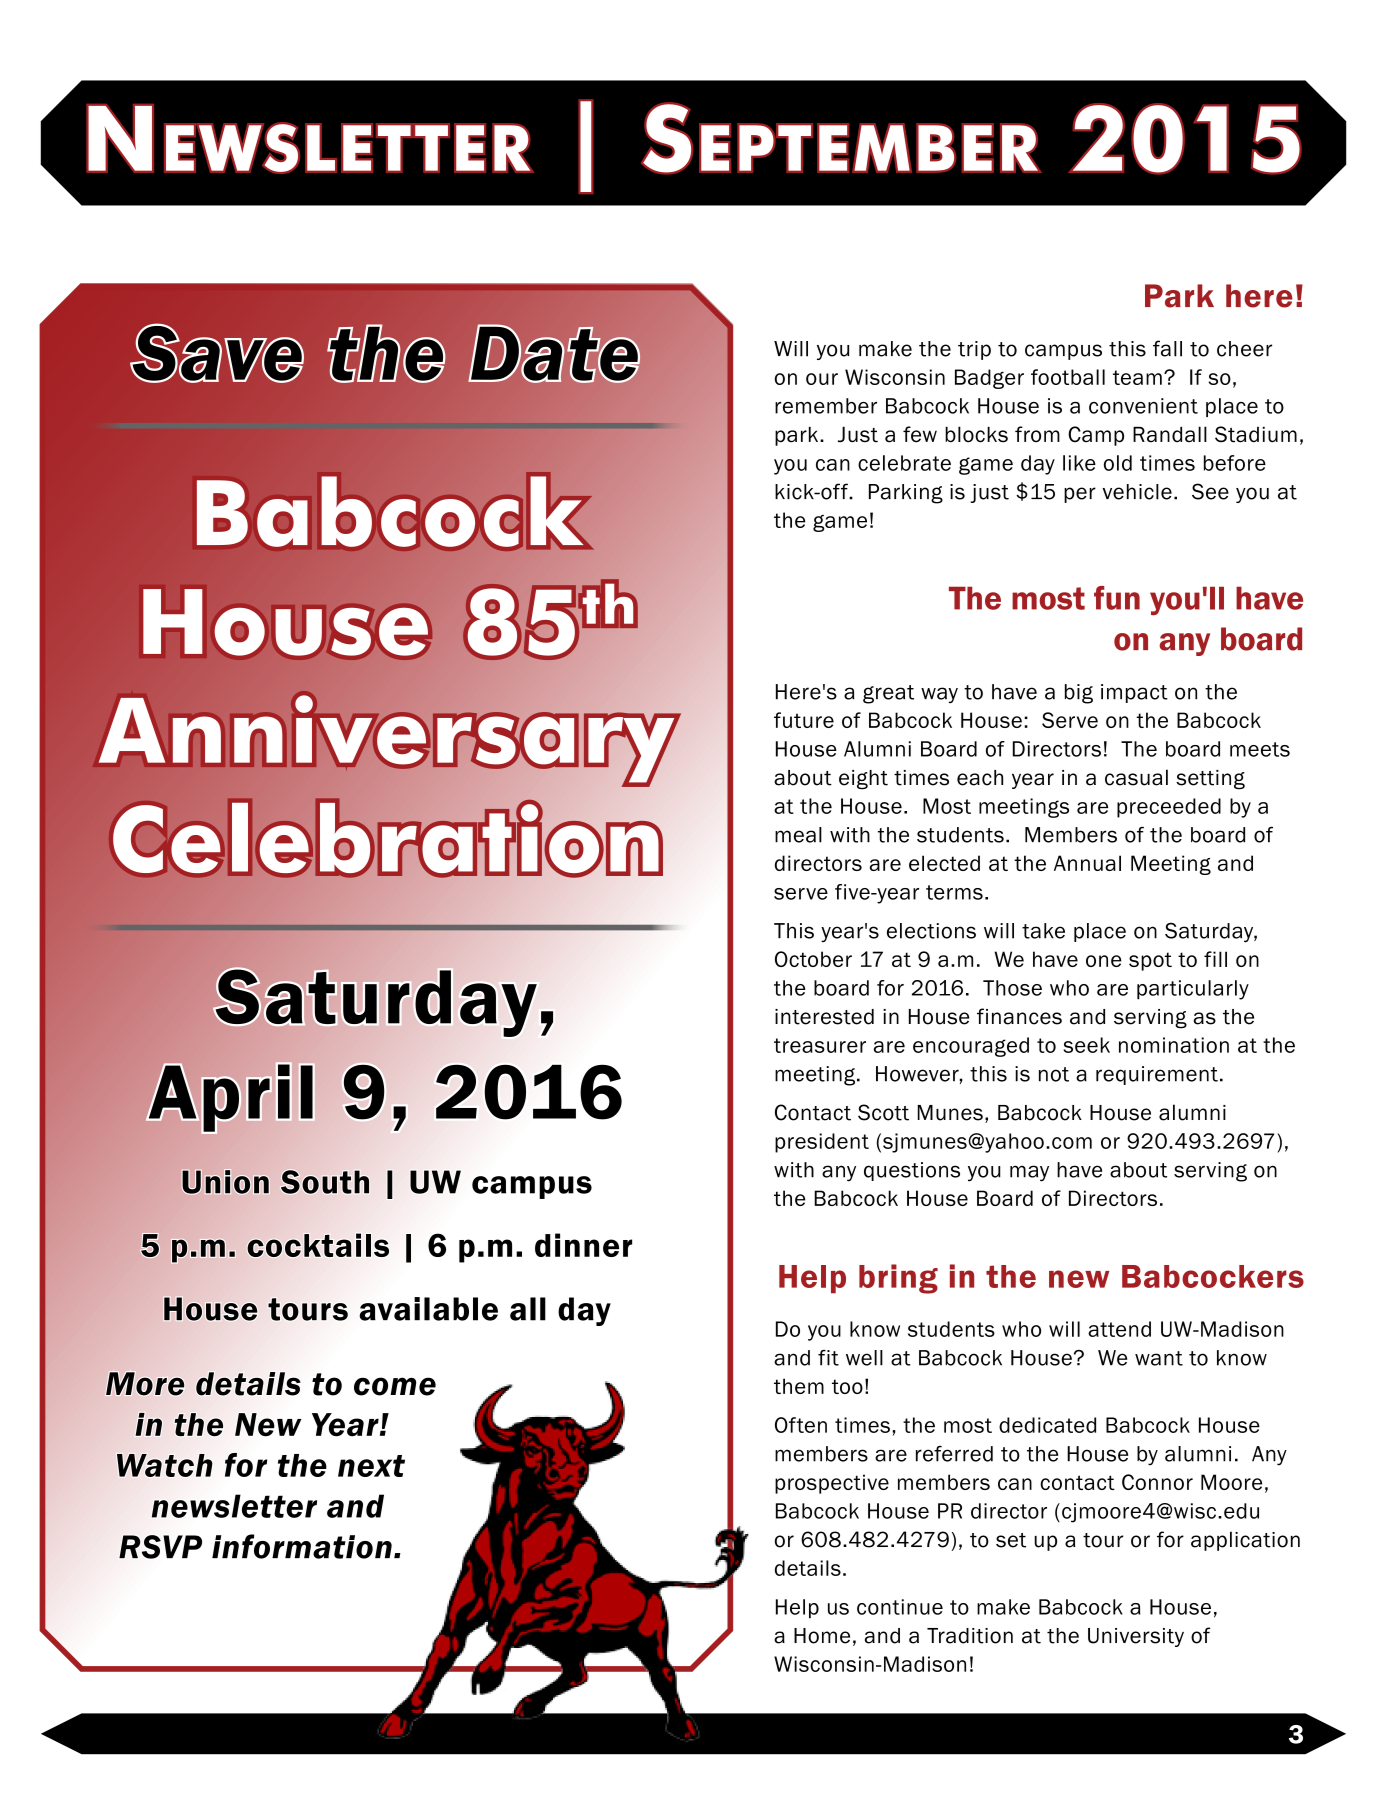 The height and width of the document is (1795, 1387). What do you see at coordinates (583, 1245) in the document?
I see `dinner` at bounding box center [583, 1245].
